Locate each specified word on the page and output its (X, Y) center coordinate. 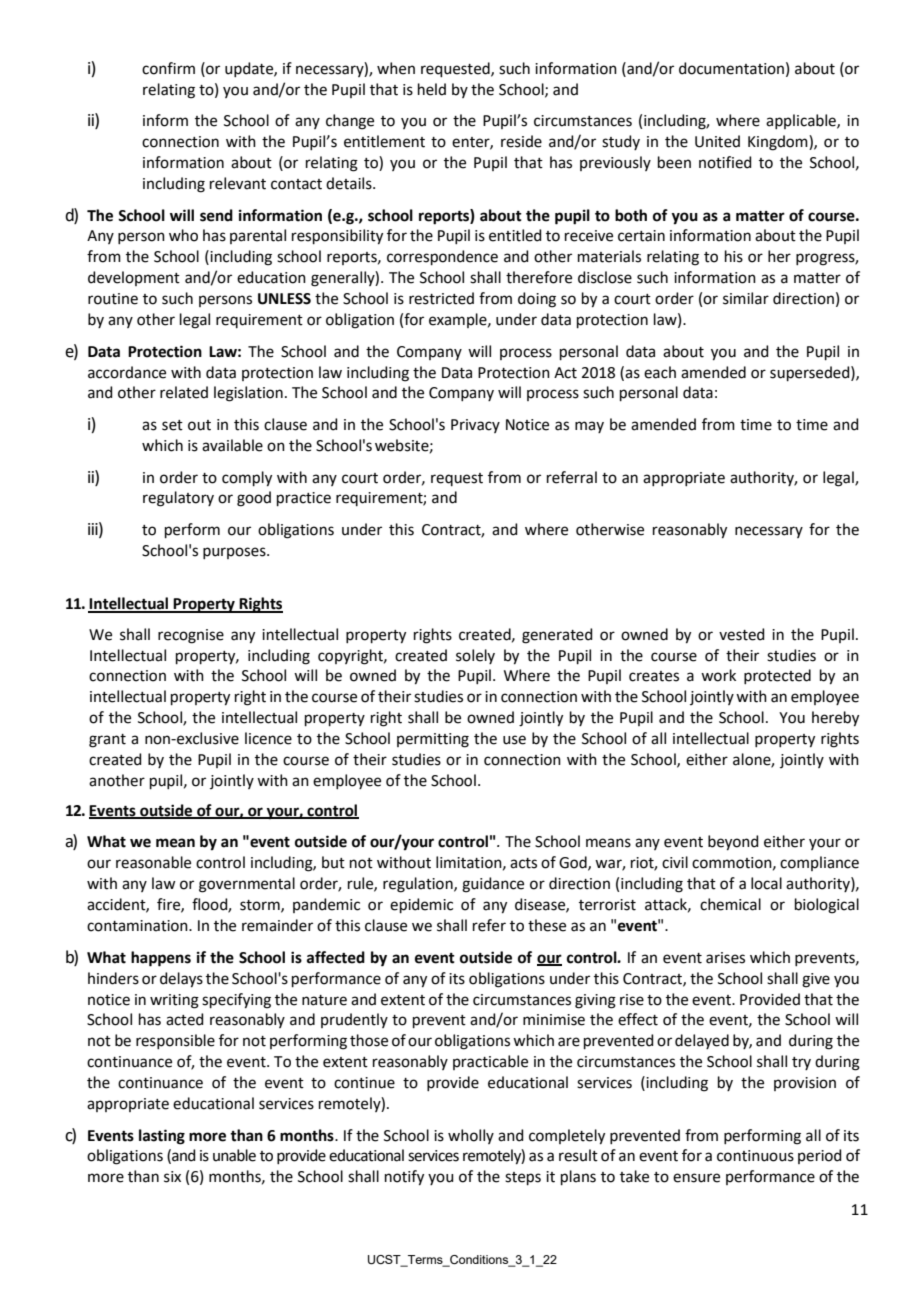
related (184, 392)
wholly (471, 1136)
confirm (168, 68)
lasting (162, 1137)
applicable (802, 121)
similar (746, 298)
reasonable (153, 862)
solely (475, 656)
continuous (755, 1156)
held (432, 89)
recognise (191, 636)
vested (742, 634)
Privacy (475, 426)
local (766, 883)
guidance (493, 885)
